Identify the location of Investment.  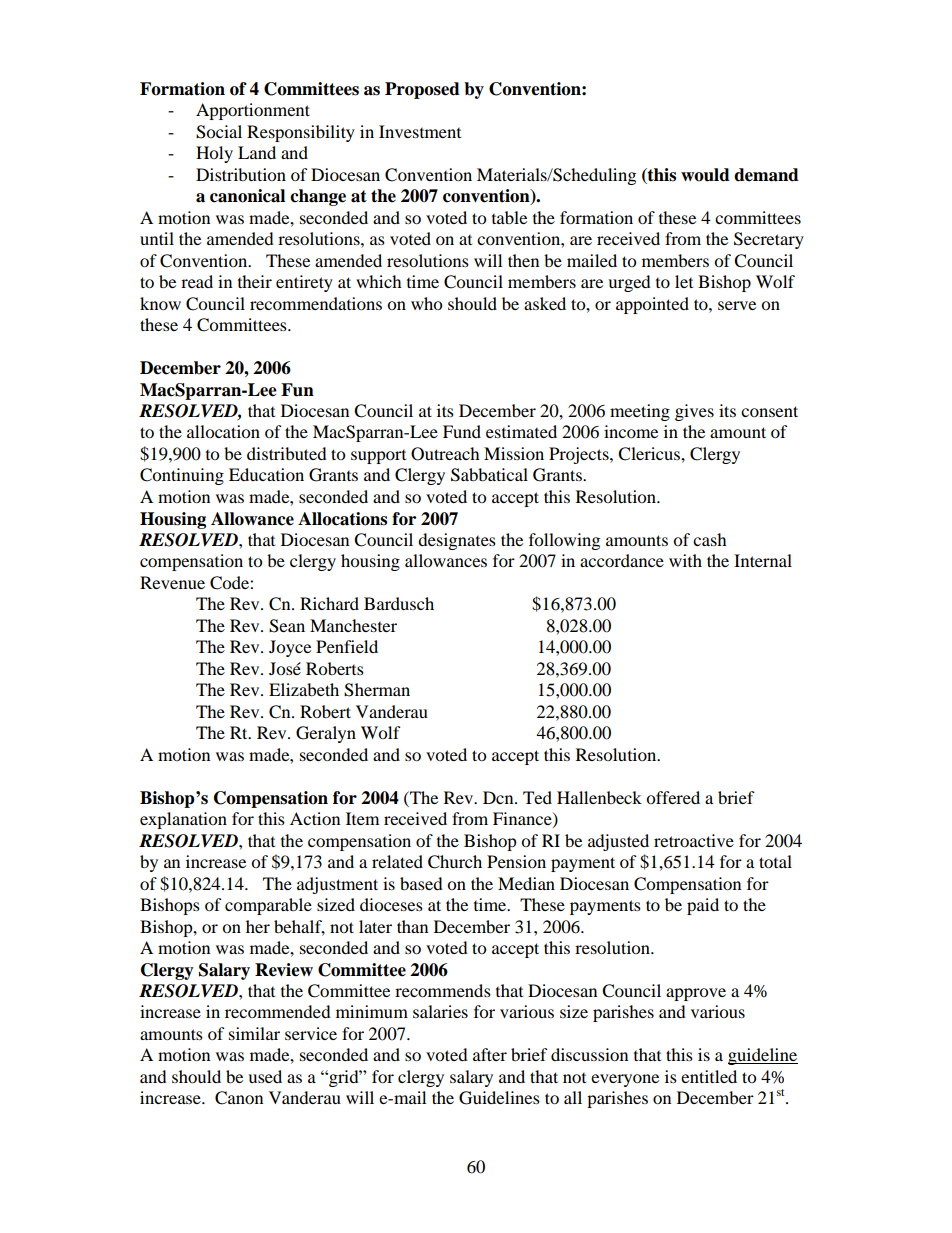
(420, 131).
